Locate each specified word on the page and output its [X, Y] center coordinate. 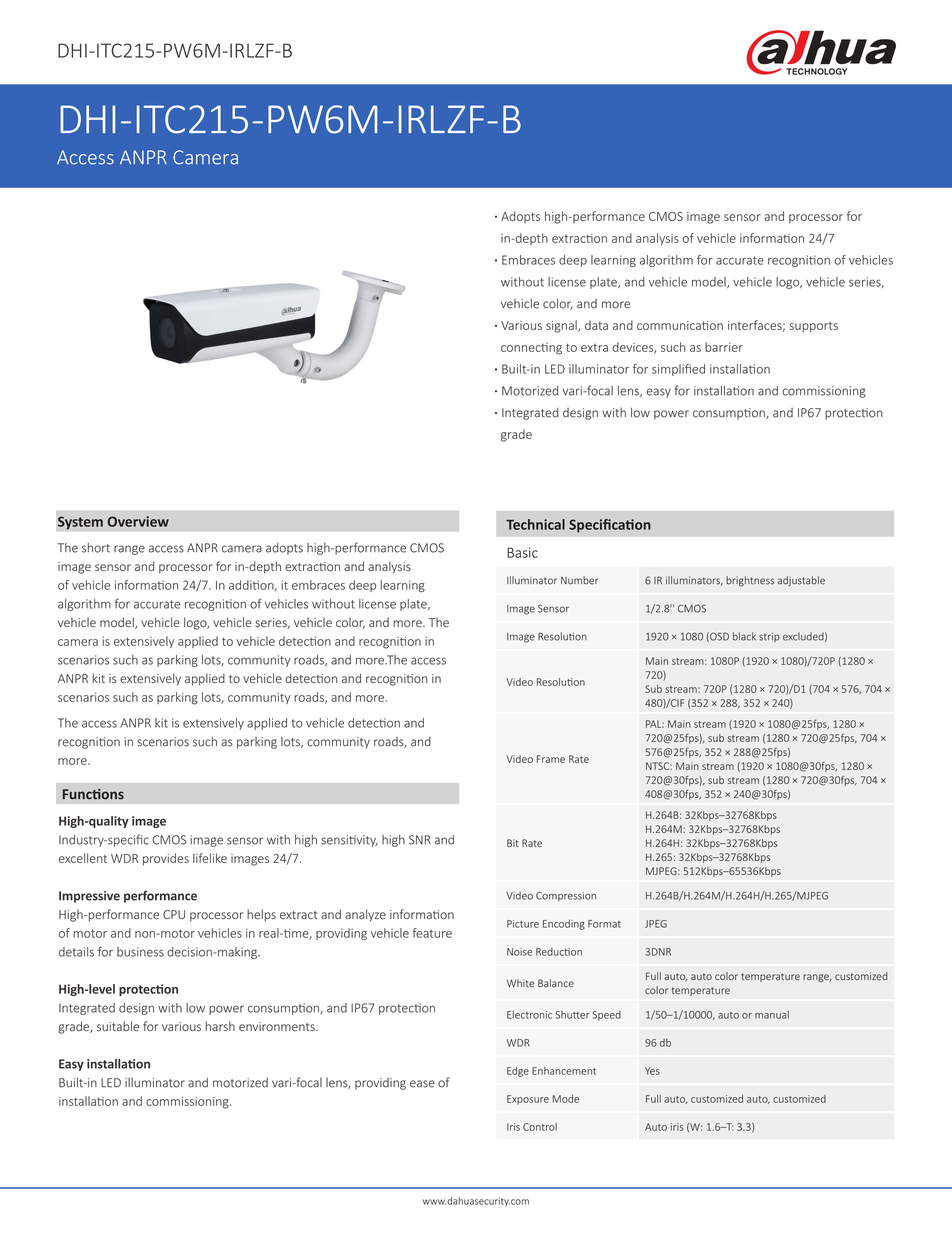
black [744, 636]
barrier [724, 347]
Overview [138, 521]
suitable [118, 1026]
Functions [93, 794]
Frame [551, 759]
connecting [531, 349]
